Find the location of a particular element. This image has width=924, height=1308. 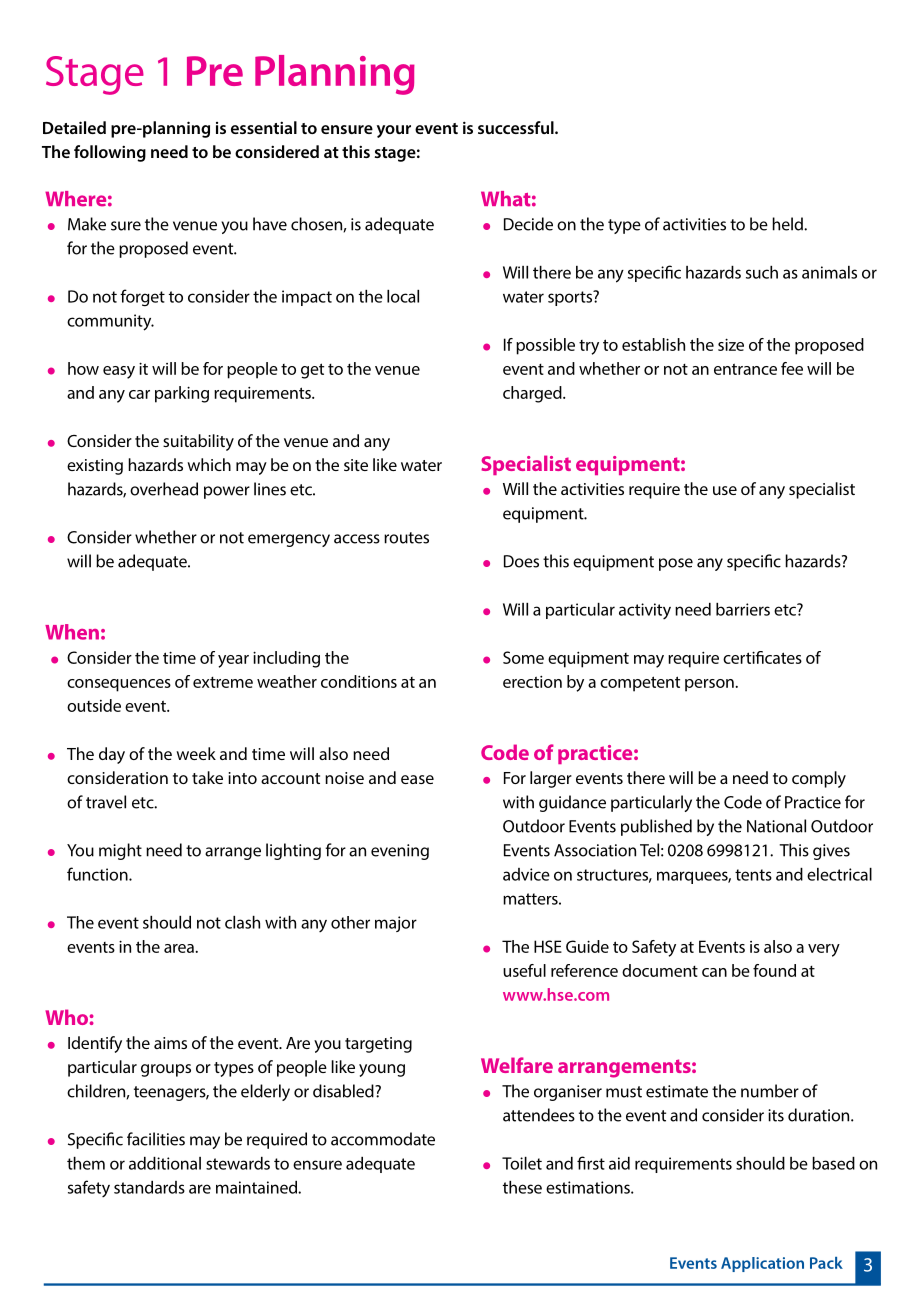

suitability is located at coordinates (198, 442).
